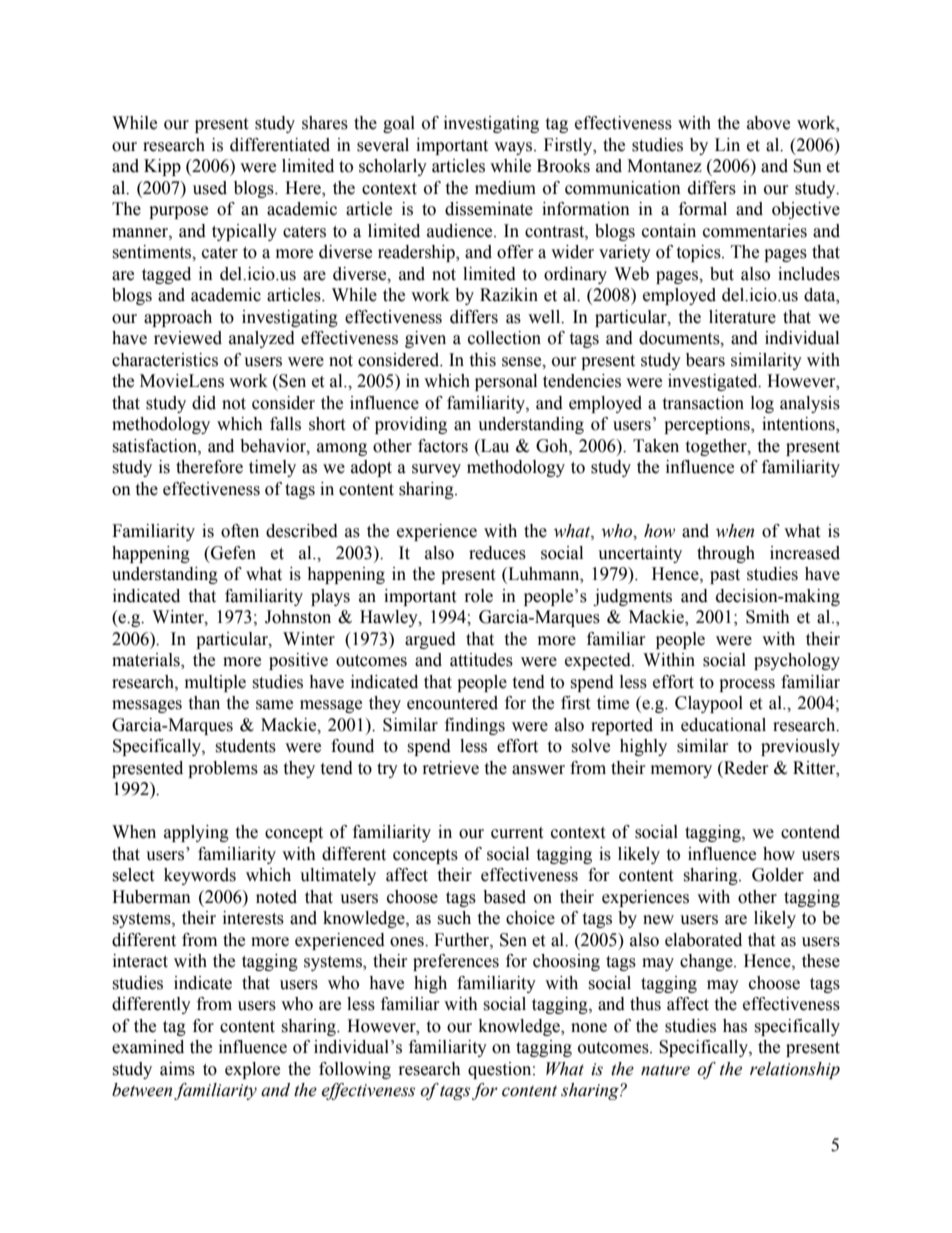 Image resolution: width=952 pixels, height=1233 pixels. Describe the element at coordinates (155, 446) in the image. I see `satisfaction` at that location.
